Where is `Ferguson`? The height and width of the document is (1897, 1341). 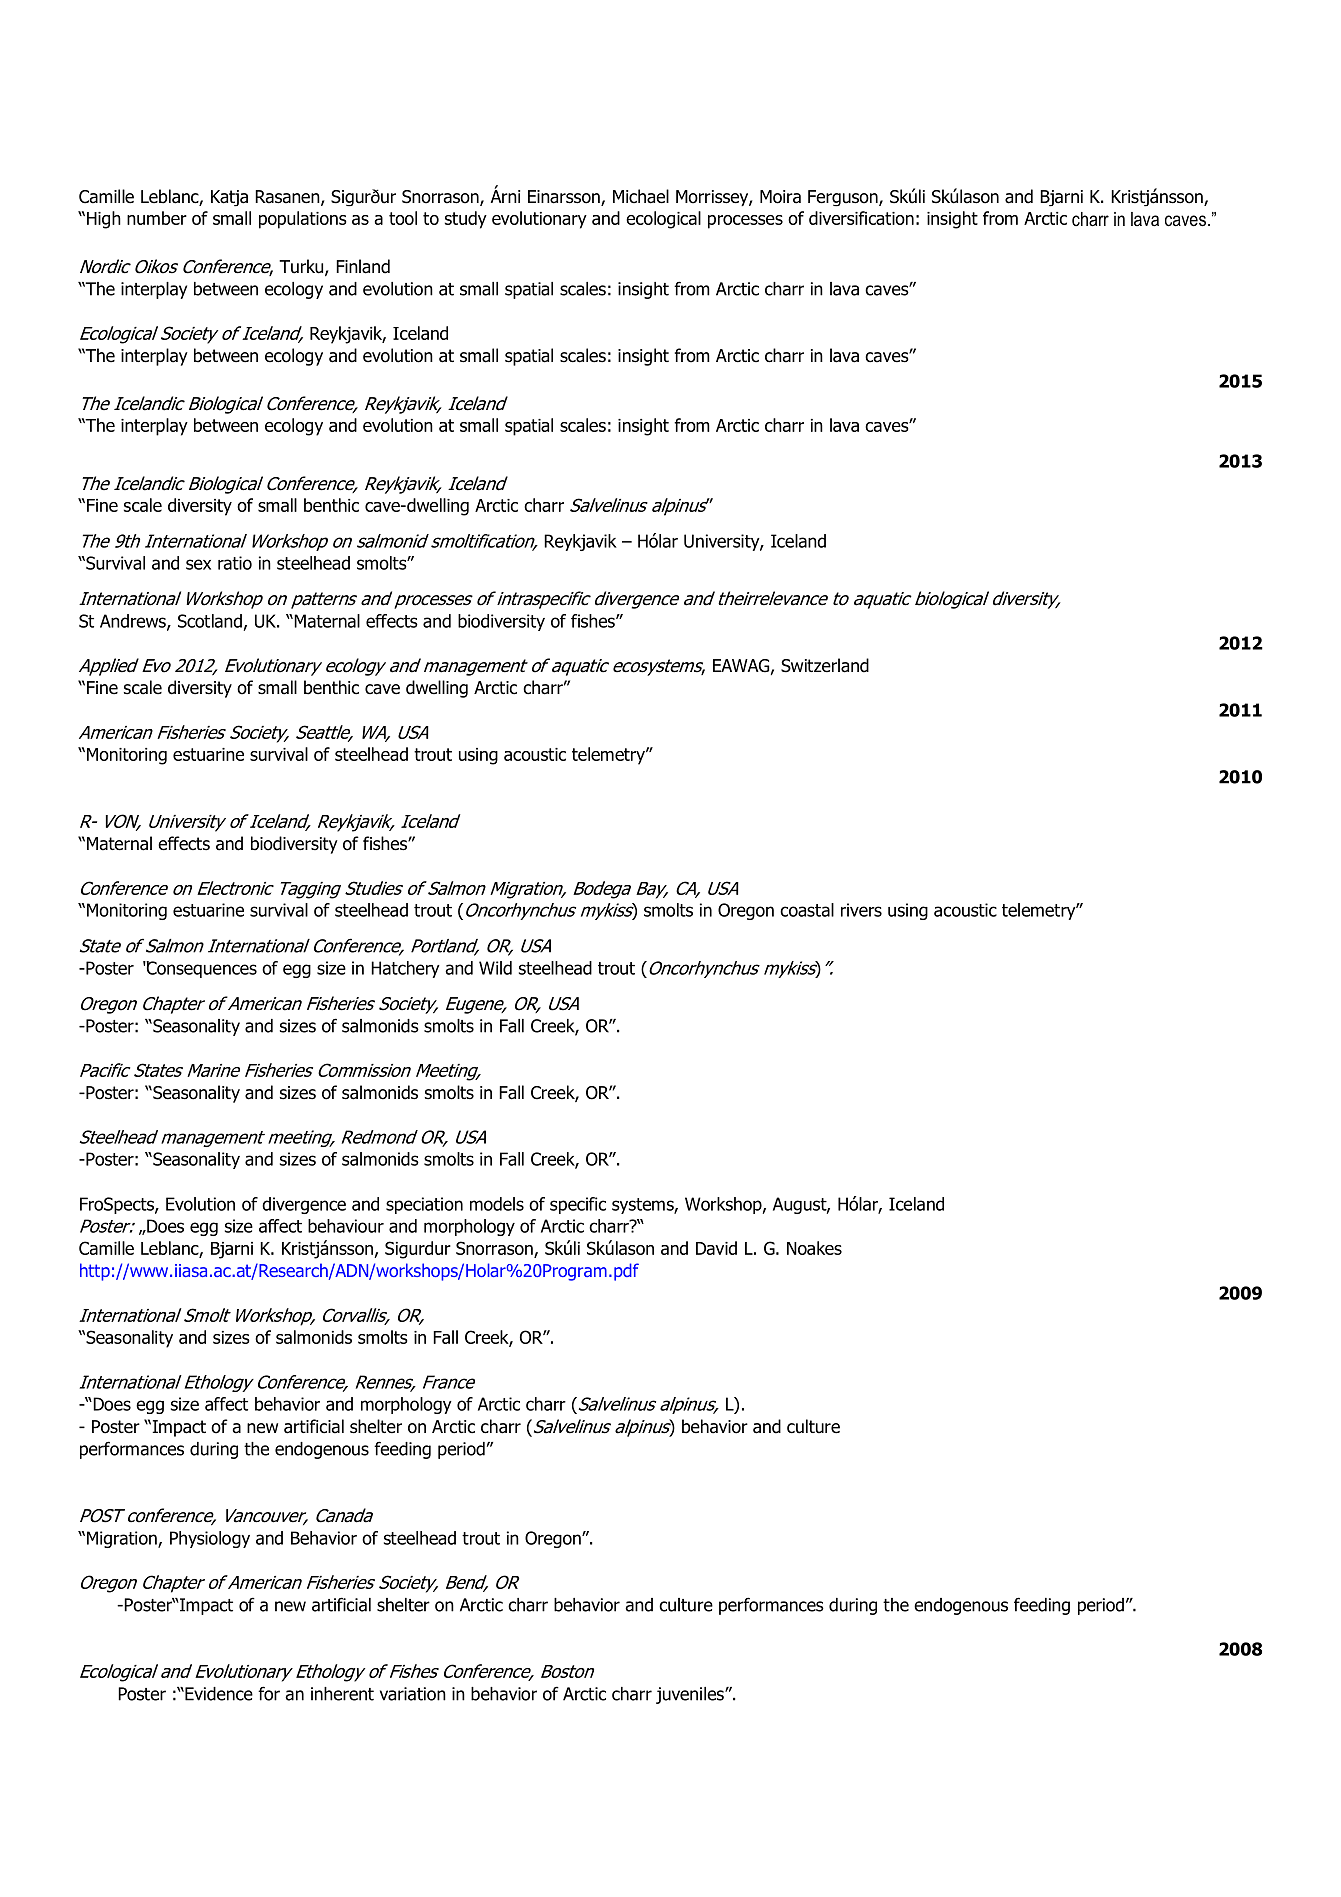
Ferguson is located at coordinates (844, 198).
